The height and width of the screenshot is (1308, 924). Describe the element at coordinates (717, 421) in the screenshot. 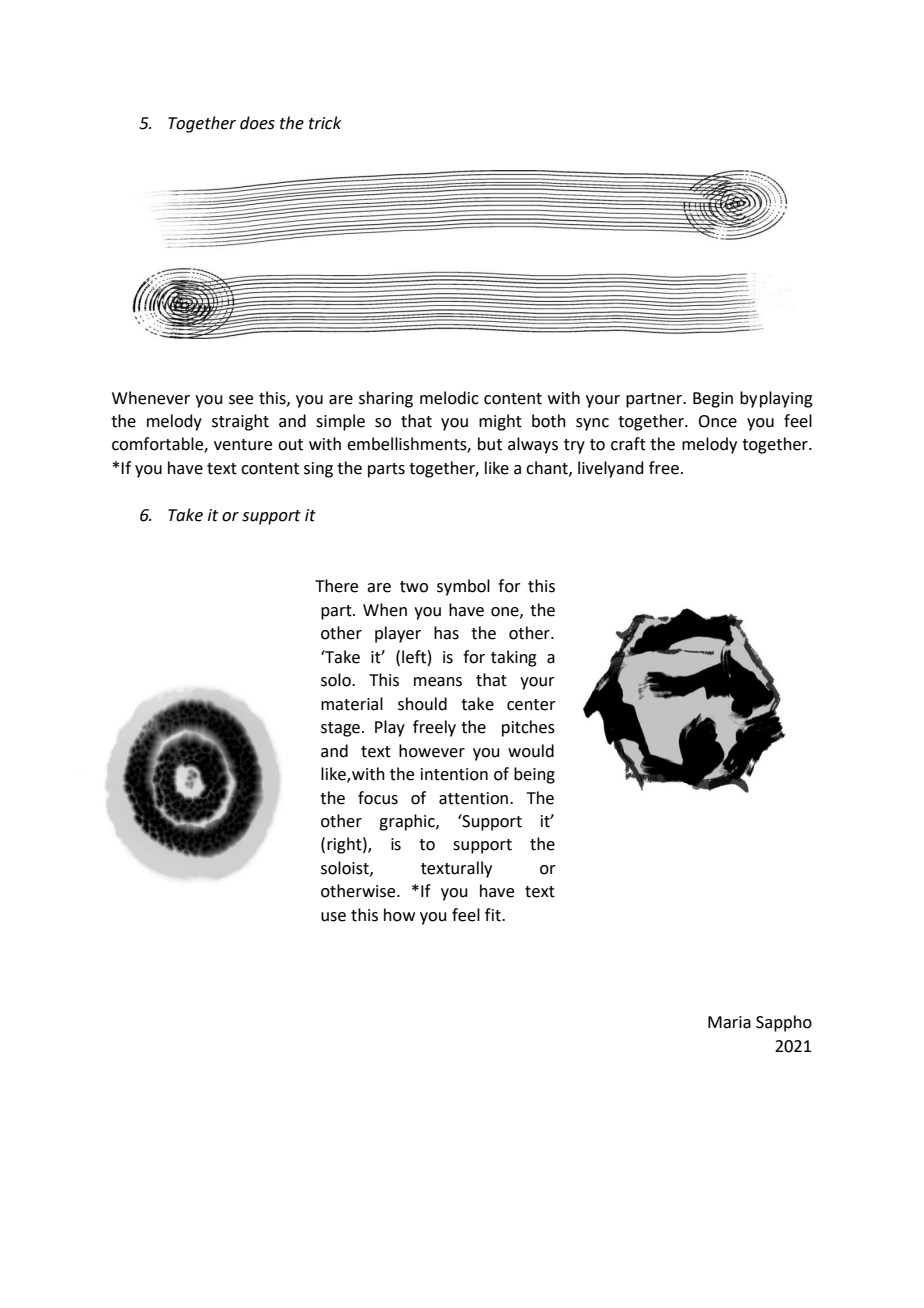

I see `Once` at that location.
